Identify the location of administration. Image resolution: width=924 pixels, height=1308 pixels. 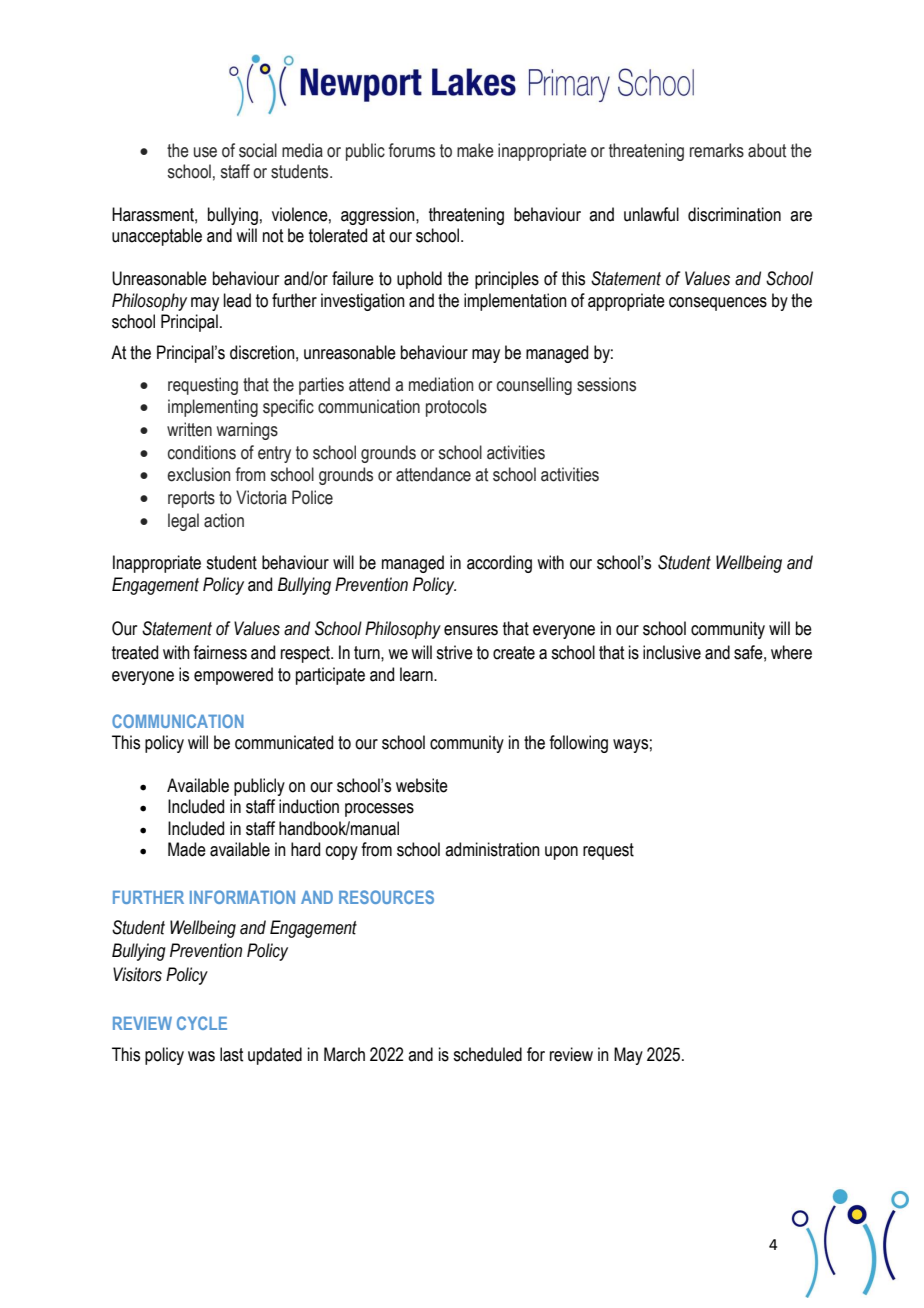
(492, 849).
